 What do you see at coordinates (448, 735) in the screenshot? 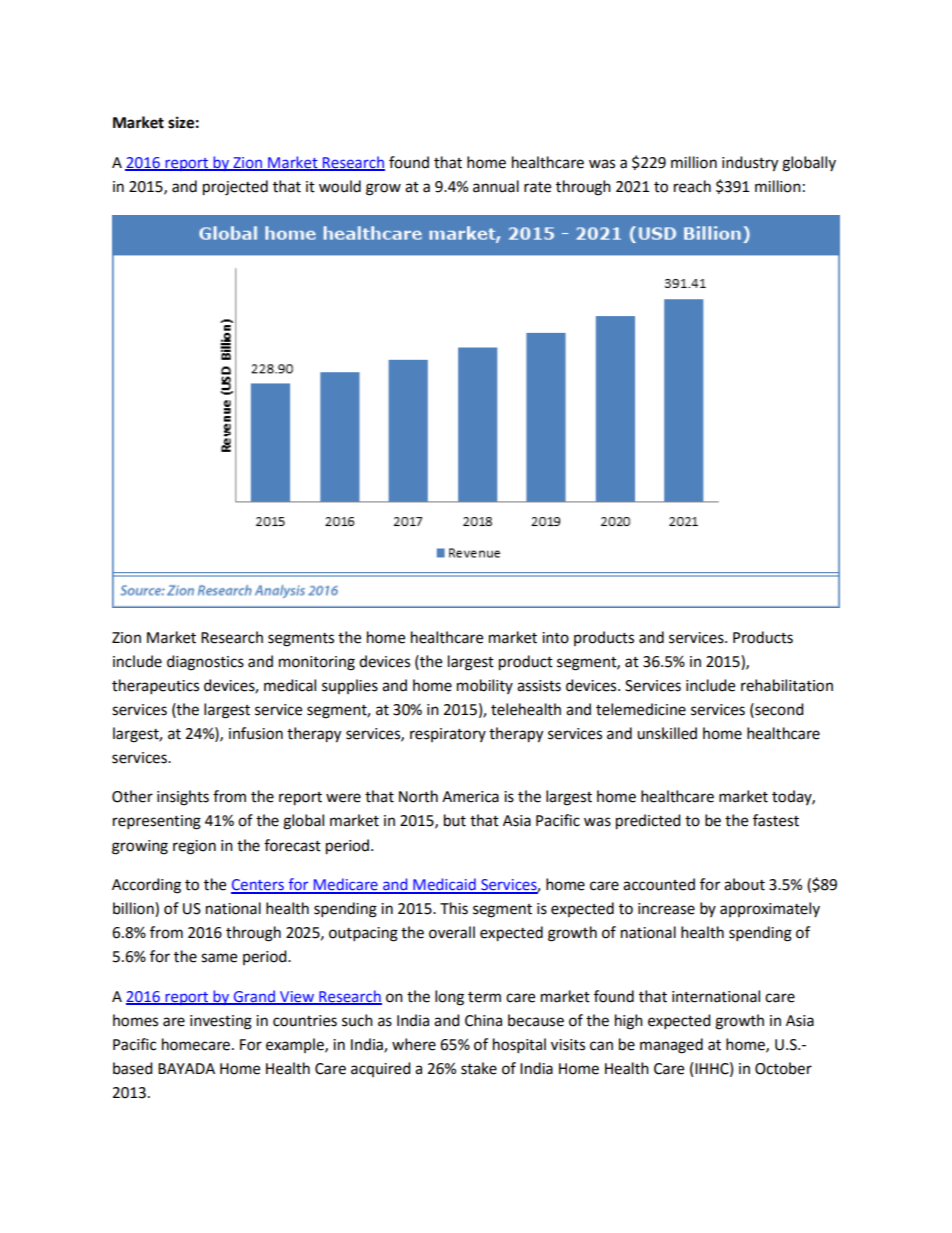
I see `respiratory` at bounding box center [448, 735].
